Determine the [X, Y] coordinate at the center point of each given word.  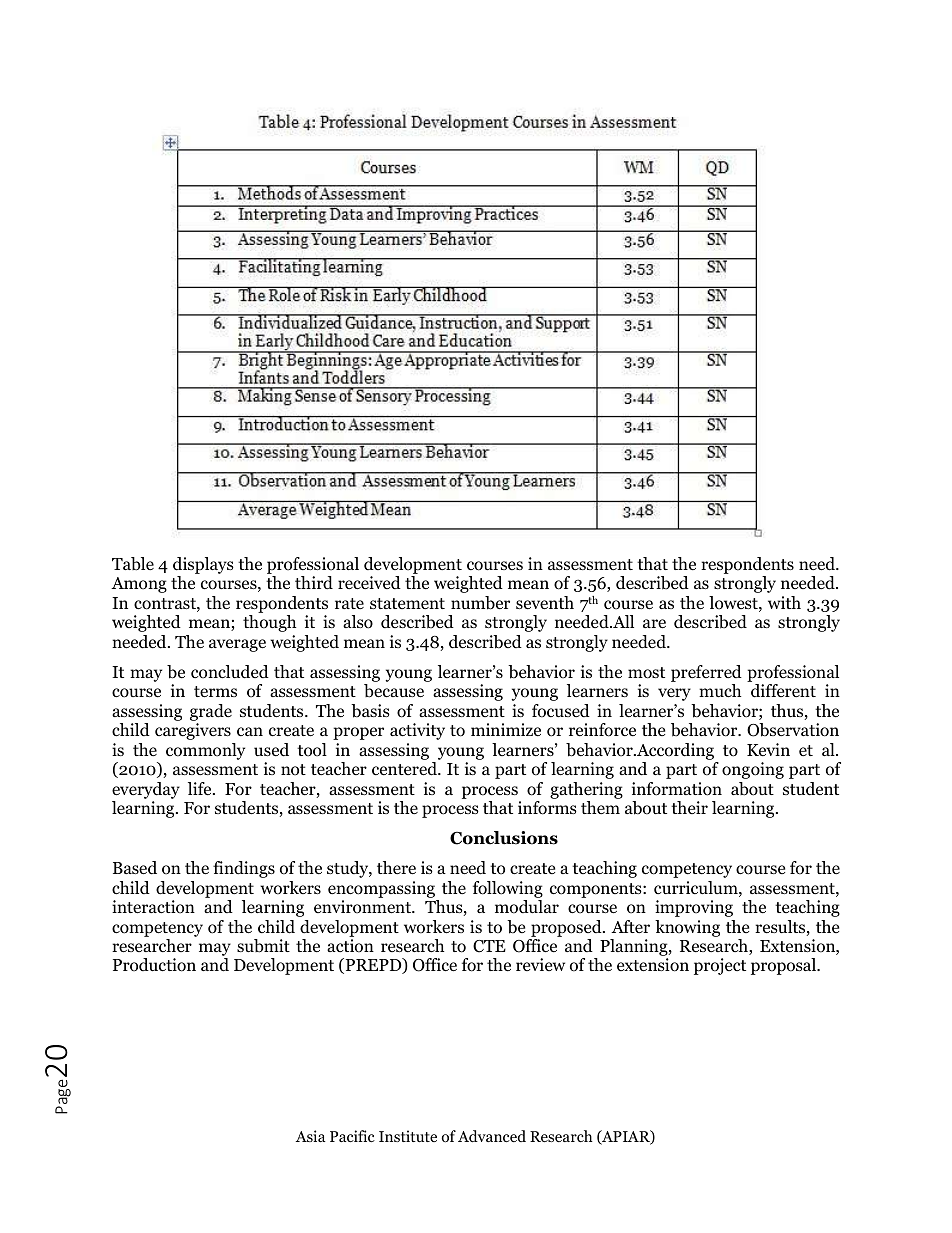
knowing [687, 928]
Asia [311, 1136]
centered [405, 769]
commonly [205, 751]
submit [263, 946]
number [480, 603]
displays [203, 565]
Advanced [492, 1136]
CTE [489, 946]
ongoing [753, 770]
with [784, 602]
